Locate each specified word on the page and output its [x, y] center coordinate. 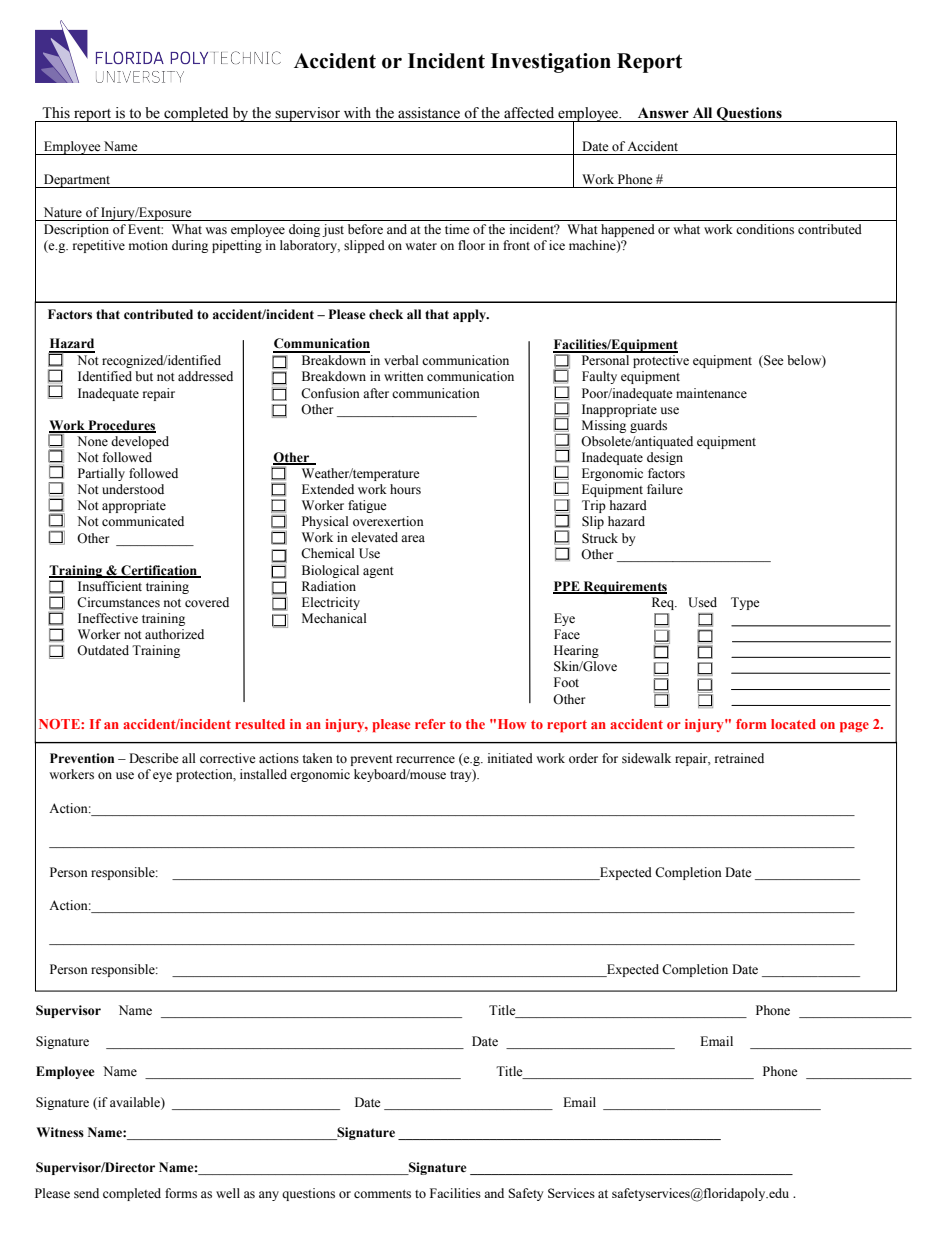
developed [140, 442]
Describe [154, 758]
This [56, 113]
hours [405, 489]
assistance [429, 113]
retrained [739, 758]
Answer [663, 113]
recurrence [425, 759]
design [665, 458]
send [86, 1193]
